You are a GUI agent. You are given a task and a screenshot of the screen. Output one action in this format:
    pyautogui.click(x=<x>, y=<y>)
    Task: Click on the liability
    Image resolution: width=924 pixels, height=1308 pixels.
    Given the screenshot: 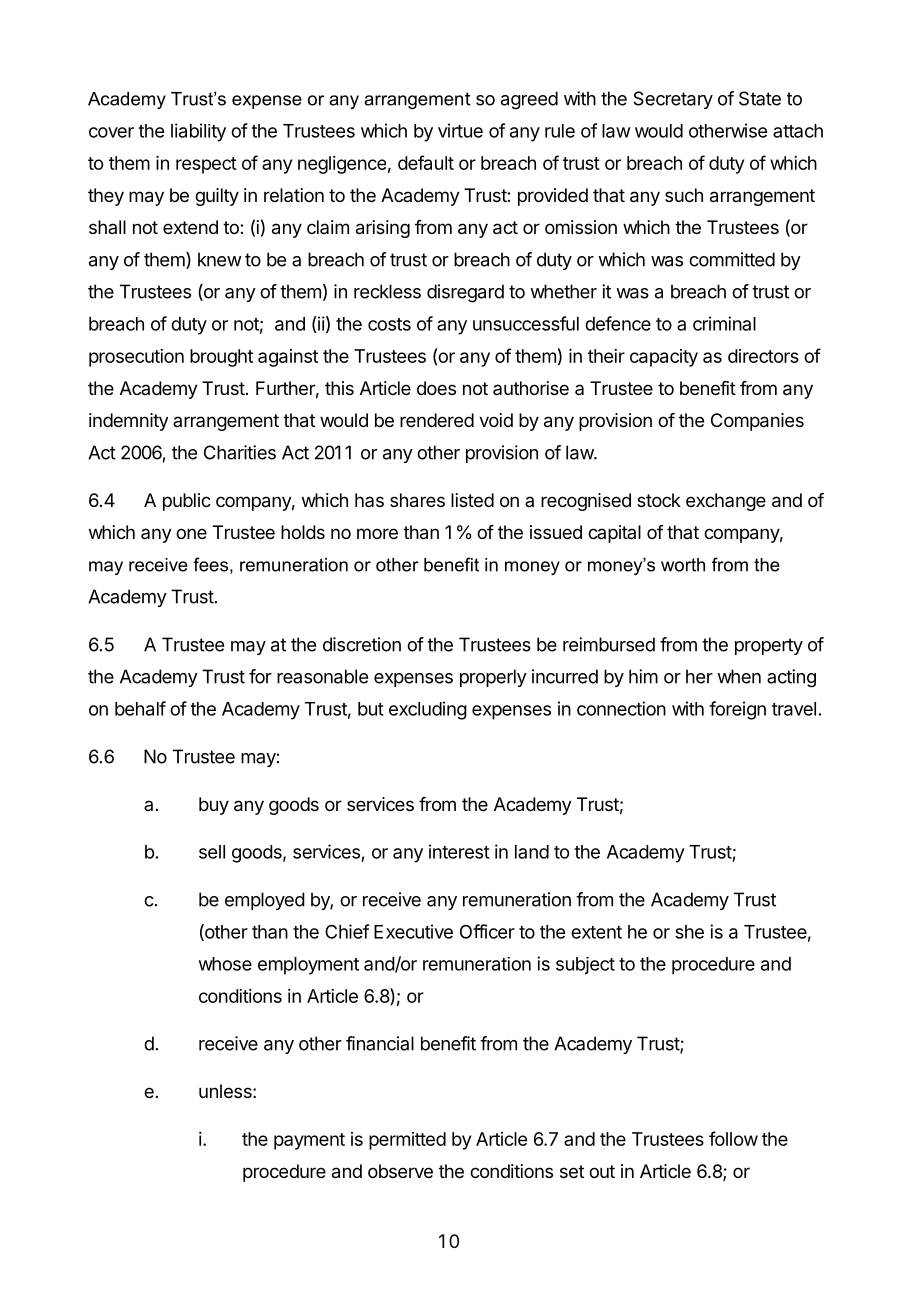 What is the action you would take?
    pyautogui.click(x=198, y=132)
